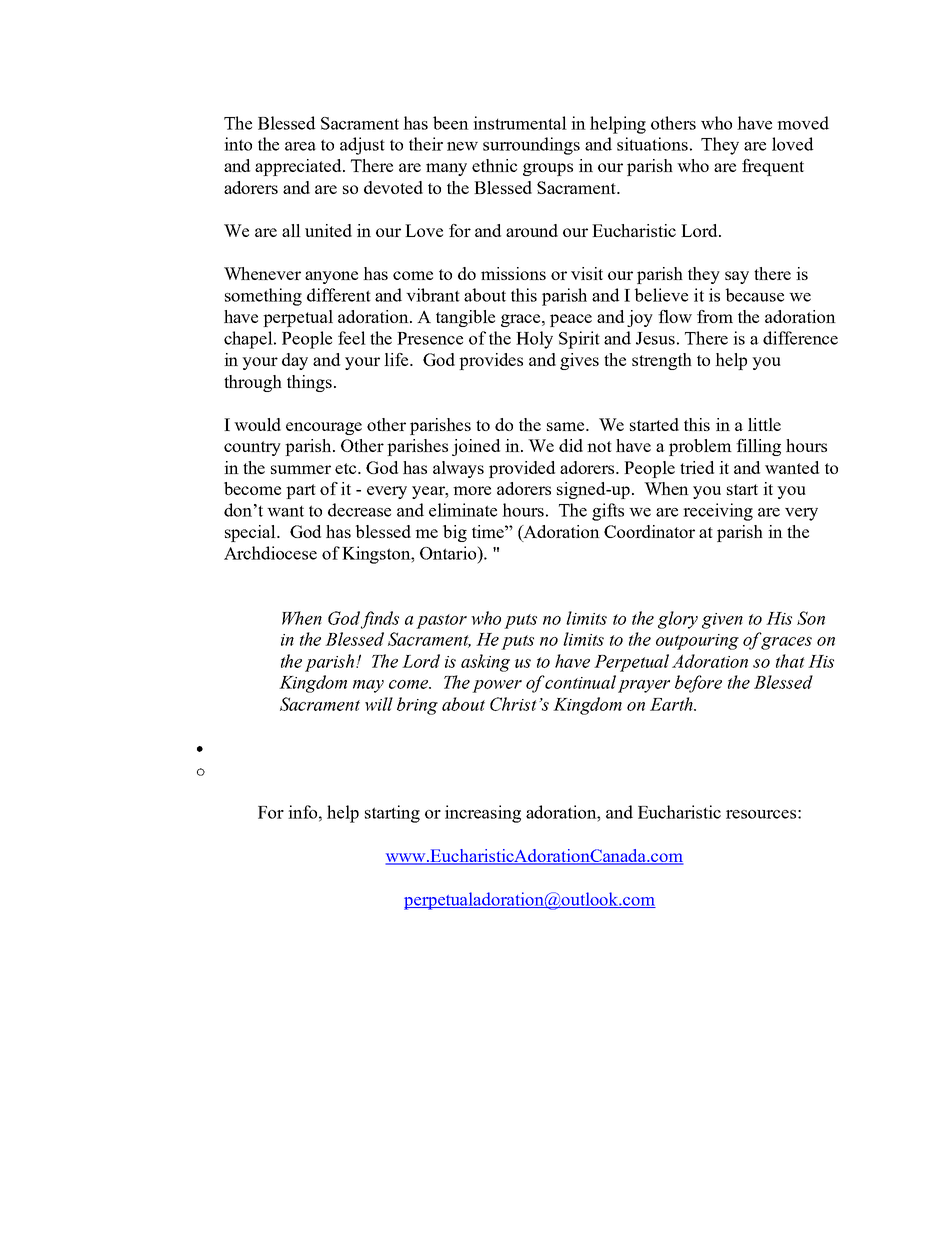 The height and width of the image is (1233, 952). What do you see at coordinates (755, 295) in the image?
I see `because` at bounding box center [755, 295].
